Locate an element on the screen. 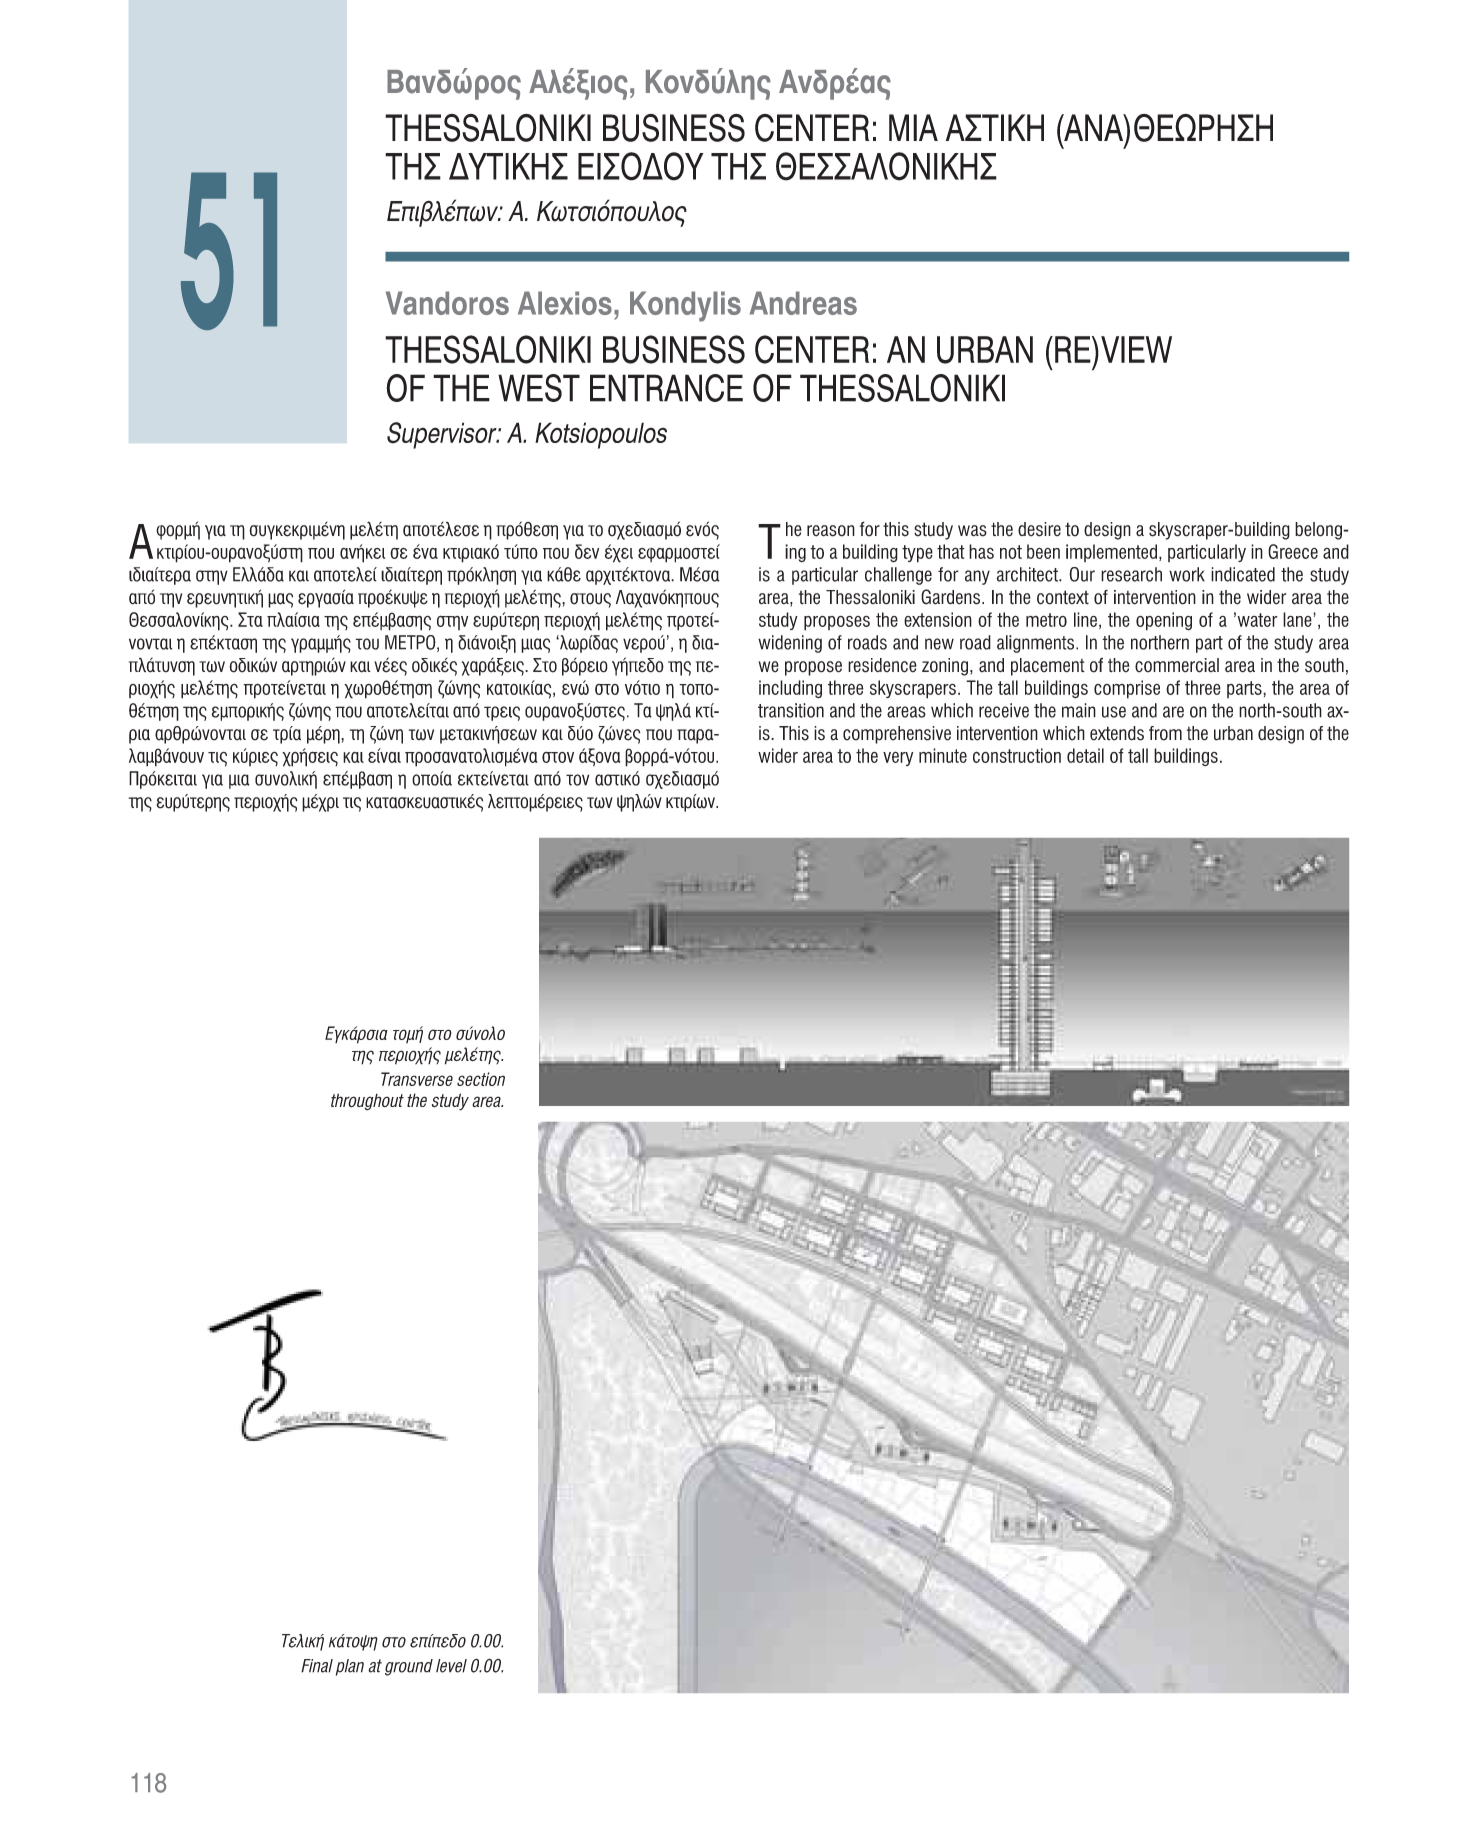  Transverse is located at coordinates (417, 1079).
